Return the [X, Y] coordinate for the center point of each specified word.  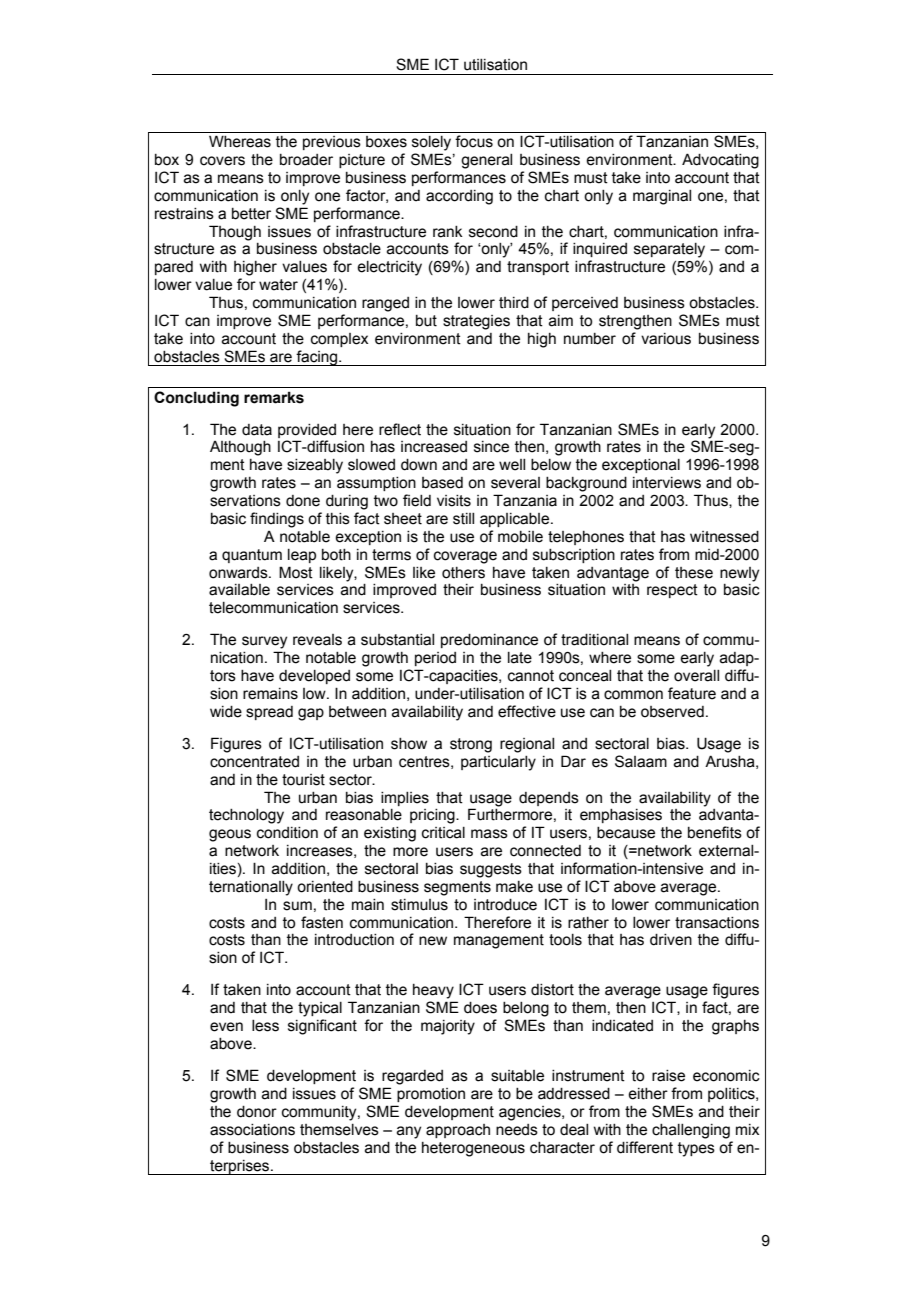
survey [264, 642]
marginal [662, 197]
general [486, 161]
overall [696, 676]
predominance [489, 641]
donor [257, 1112]
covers [222, 161]
